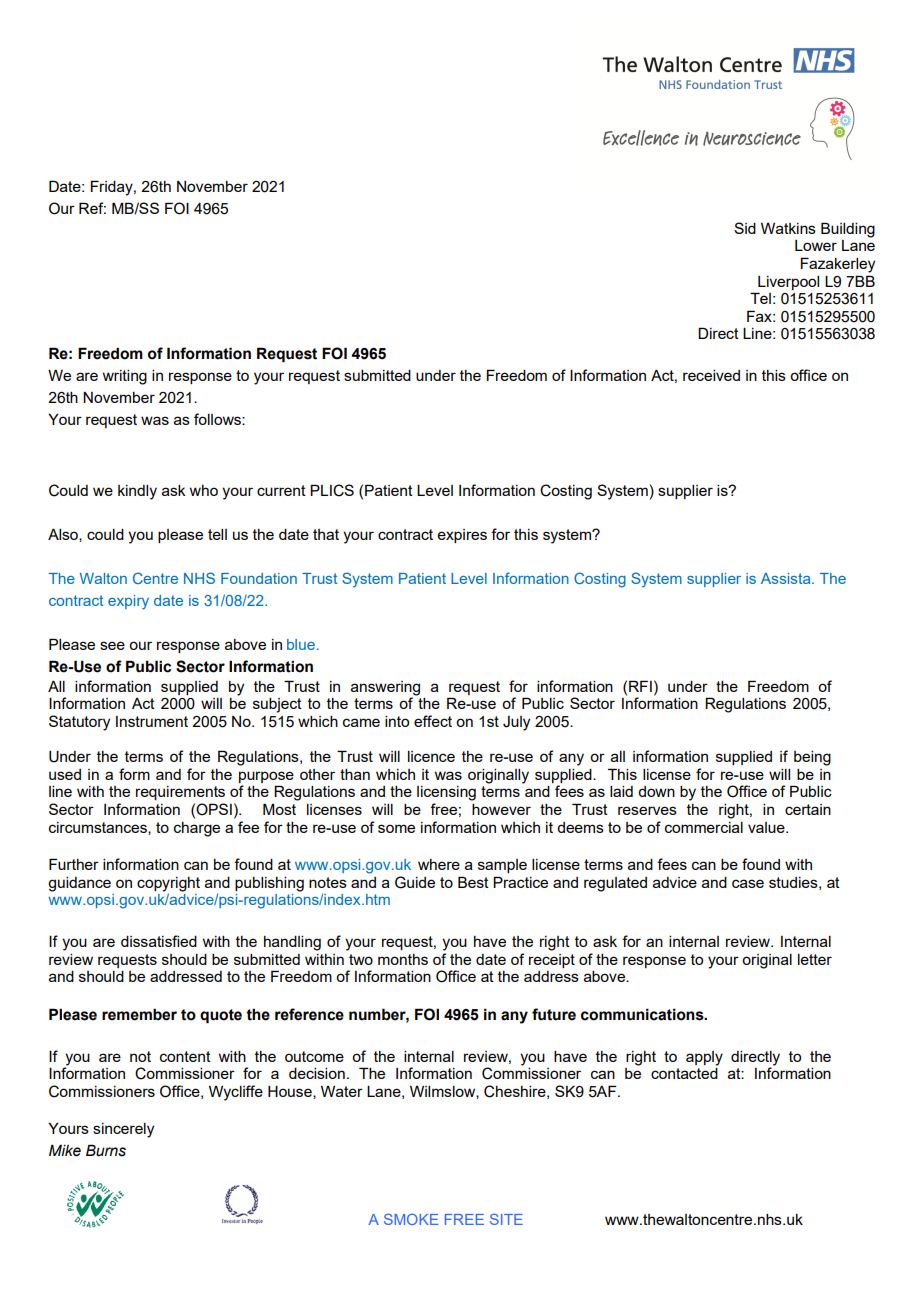 Image resolution: width=924 pixels, height=1308 pixels. What do you see at coordinates (815, 959) in the page?
I see `letter` at bounding box center [815, 959].
